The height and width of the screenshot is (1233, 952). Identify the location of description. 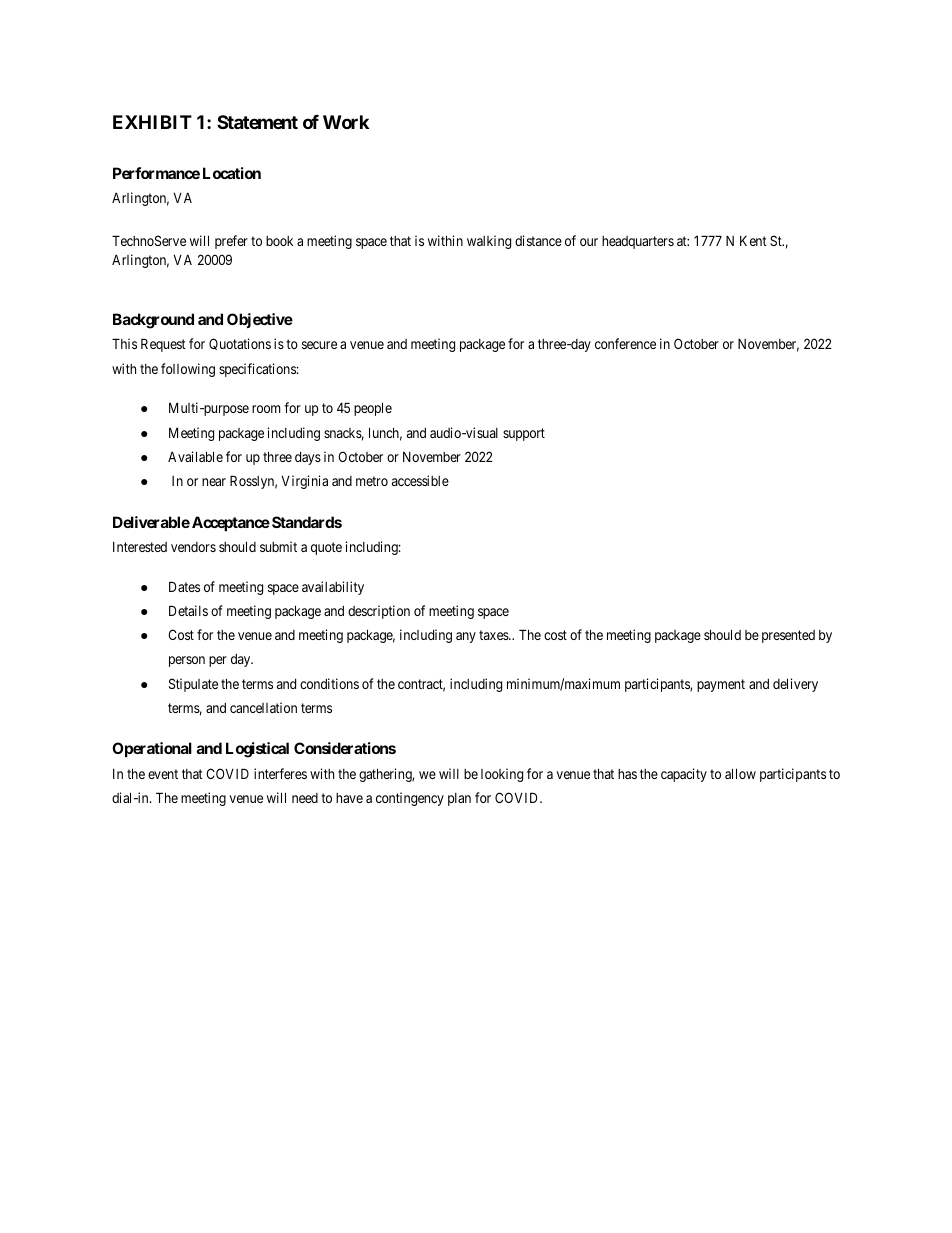
(379, 612).
